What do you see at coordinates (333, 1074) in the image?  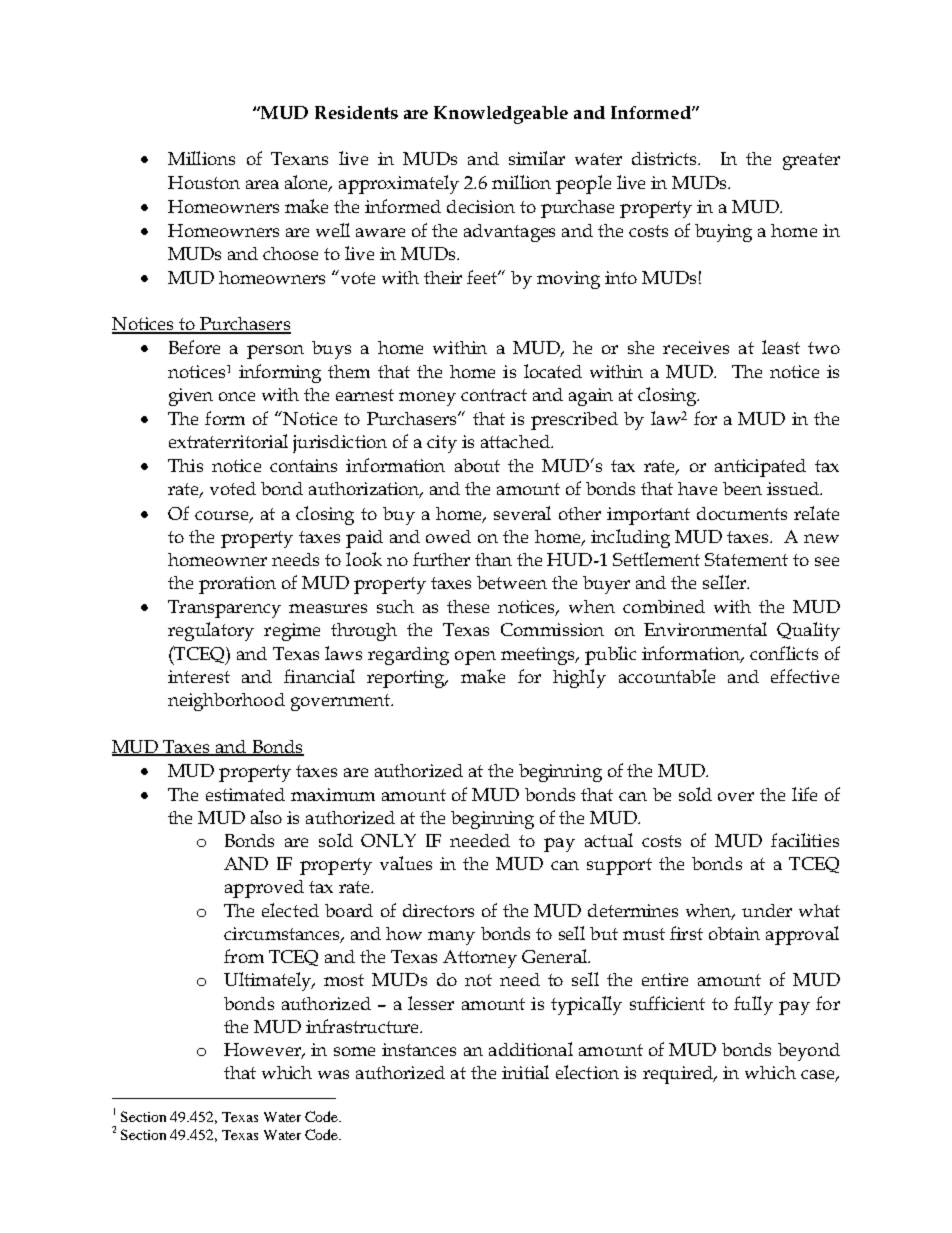 I see `was` at bounding box center [333, 1074].
